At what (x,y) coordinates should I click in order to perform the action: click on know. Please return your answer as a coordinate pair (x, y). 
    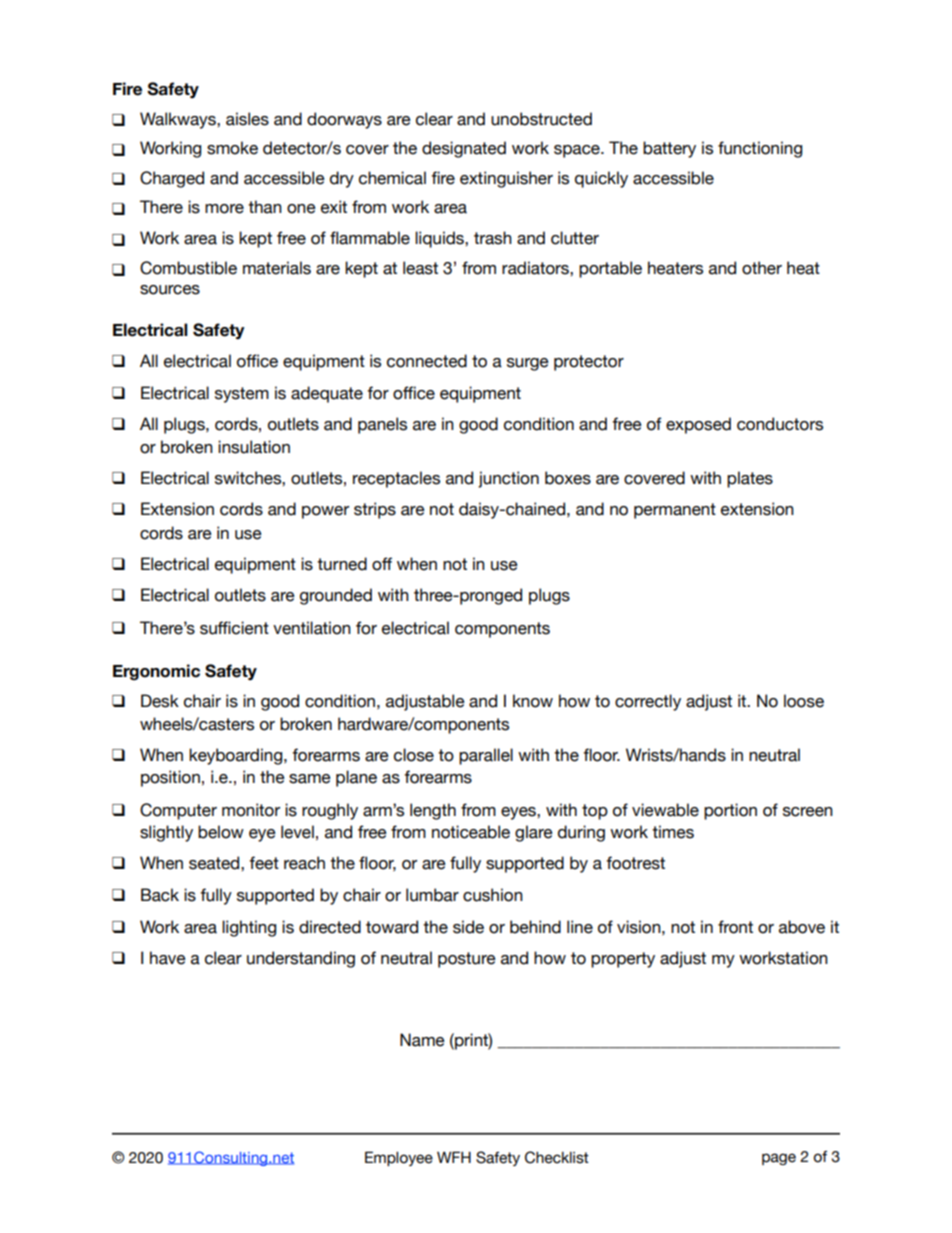
    Looking at the image, I should click on (533, 701).
